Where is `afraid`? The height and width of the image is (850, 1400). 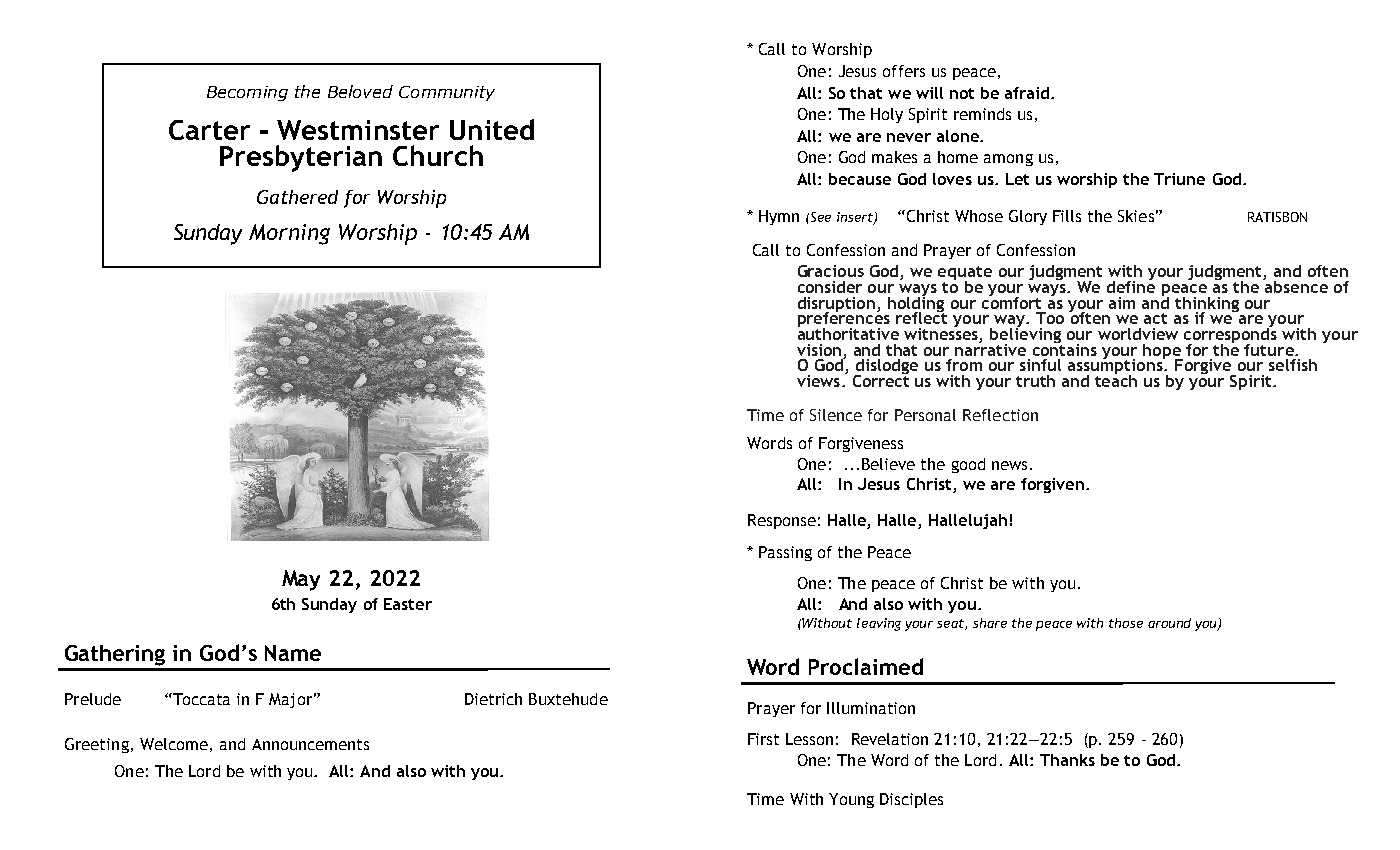 afraid is located at coordinates (1027, 93).
